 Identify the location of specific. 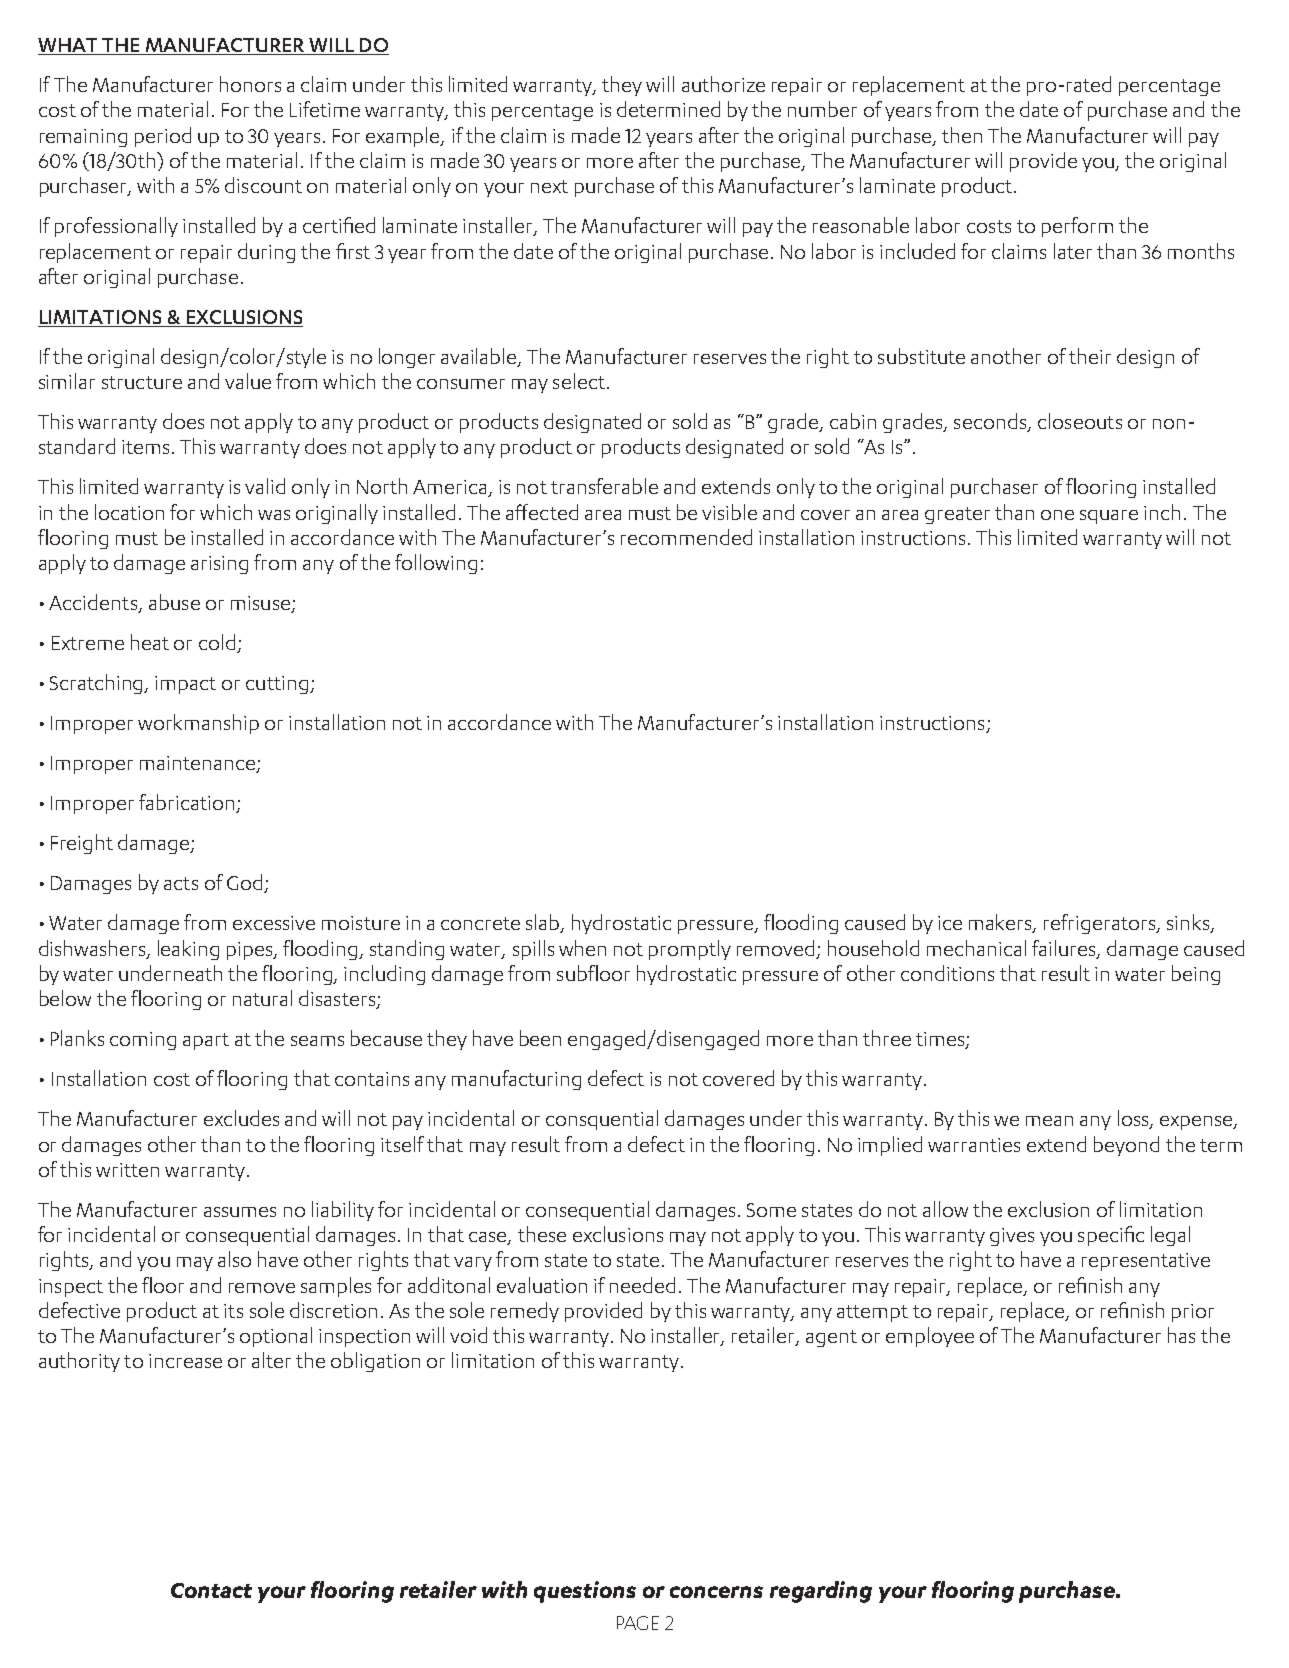
(1111, 1236).
